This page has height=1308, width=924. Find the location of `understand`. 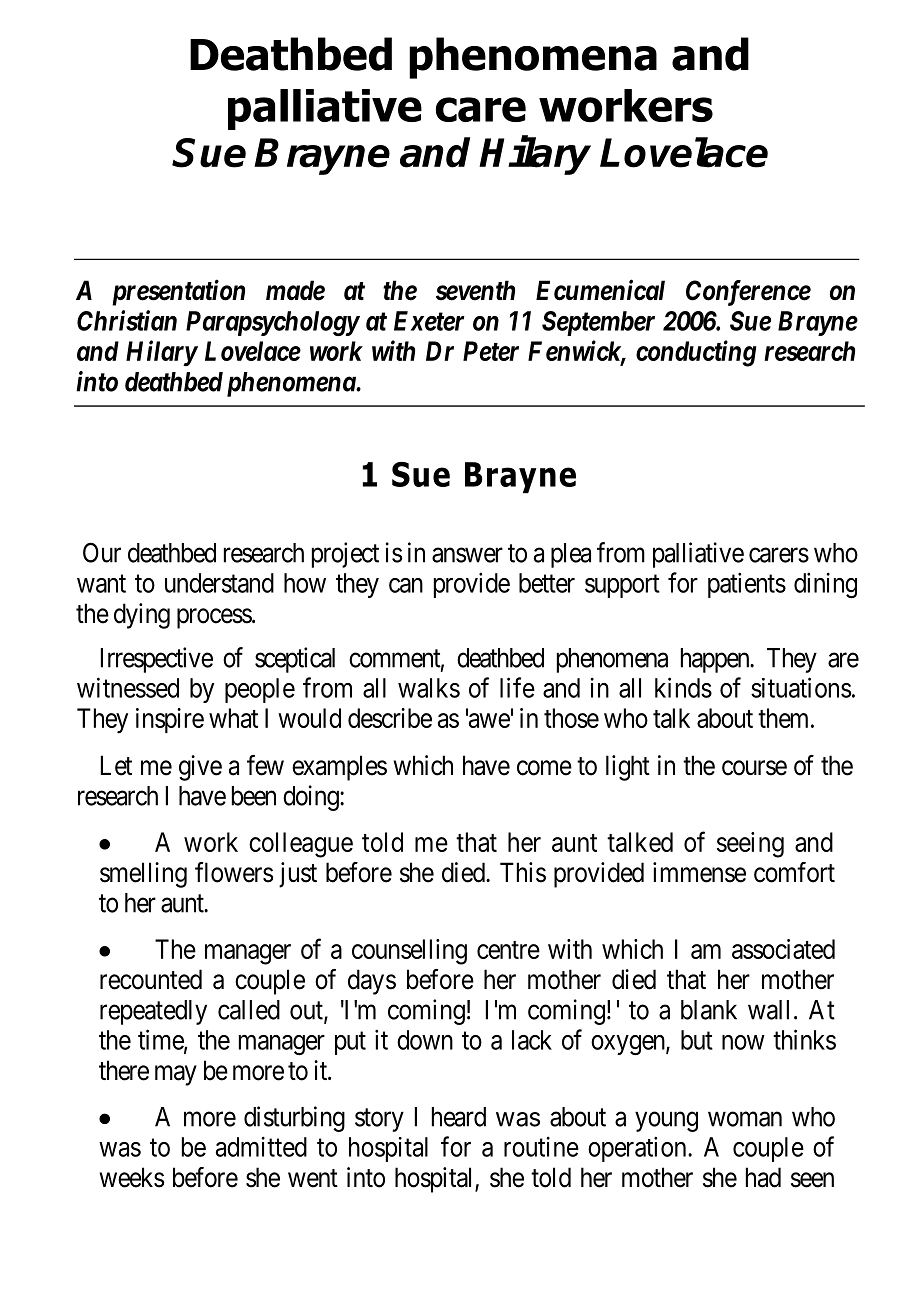

understand is located at coordinates (219, 583).
